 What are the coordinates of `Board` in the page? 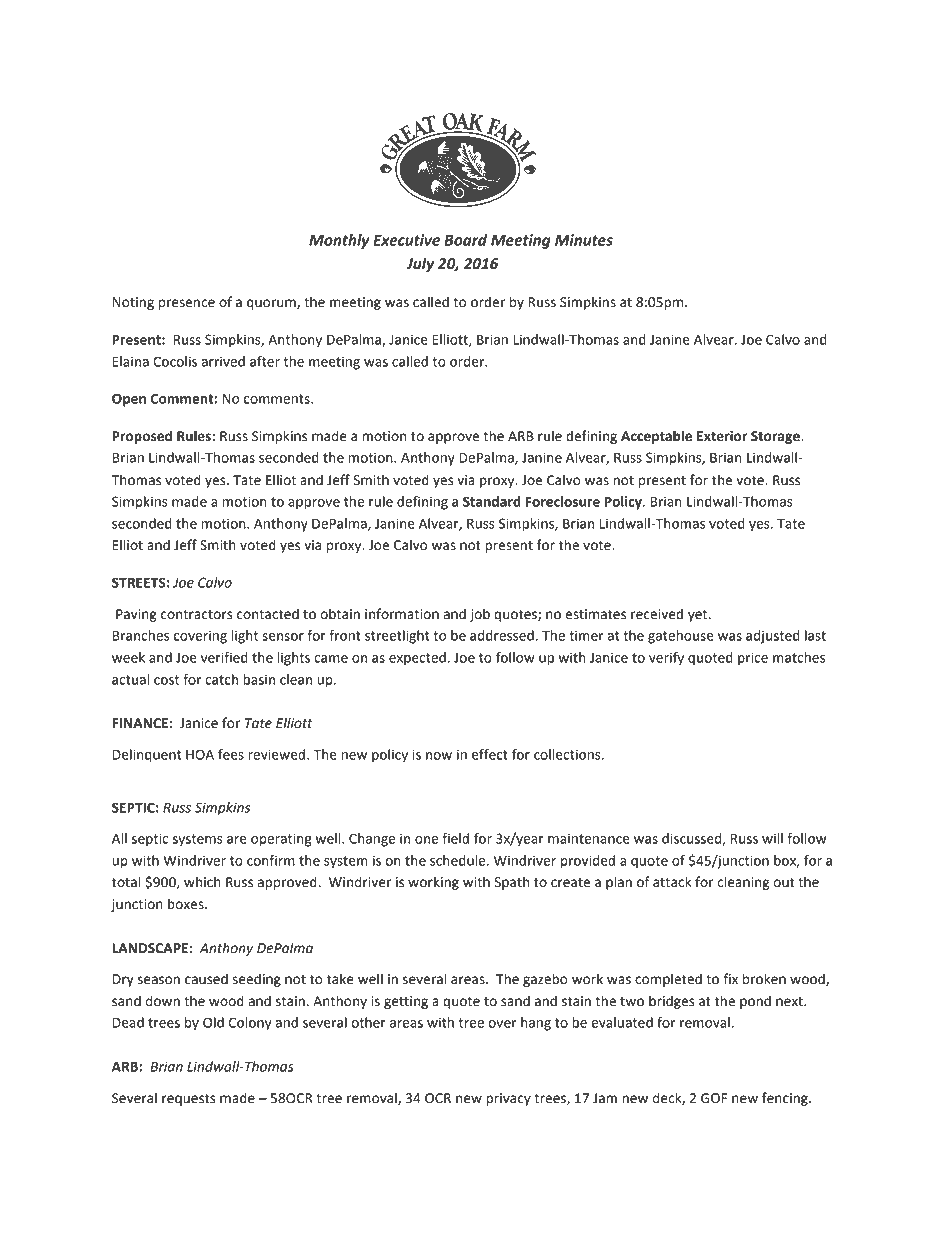 It's located at (465, 240).
